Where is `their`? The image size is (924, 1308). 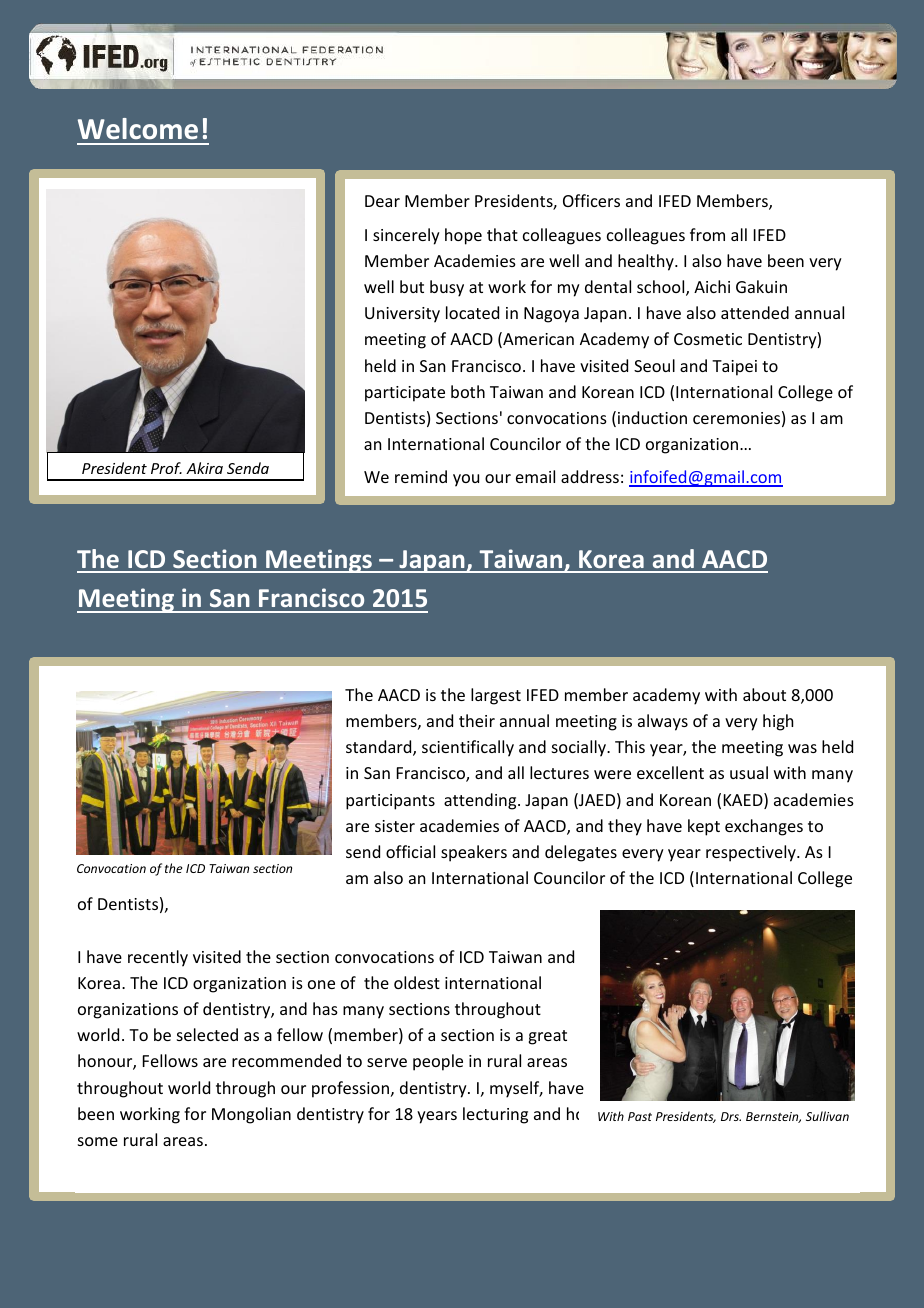
their is located at coordinates (477, 720).
